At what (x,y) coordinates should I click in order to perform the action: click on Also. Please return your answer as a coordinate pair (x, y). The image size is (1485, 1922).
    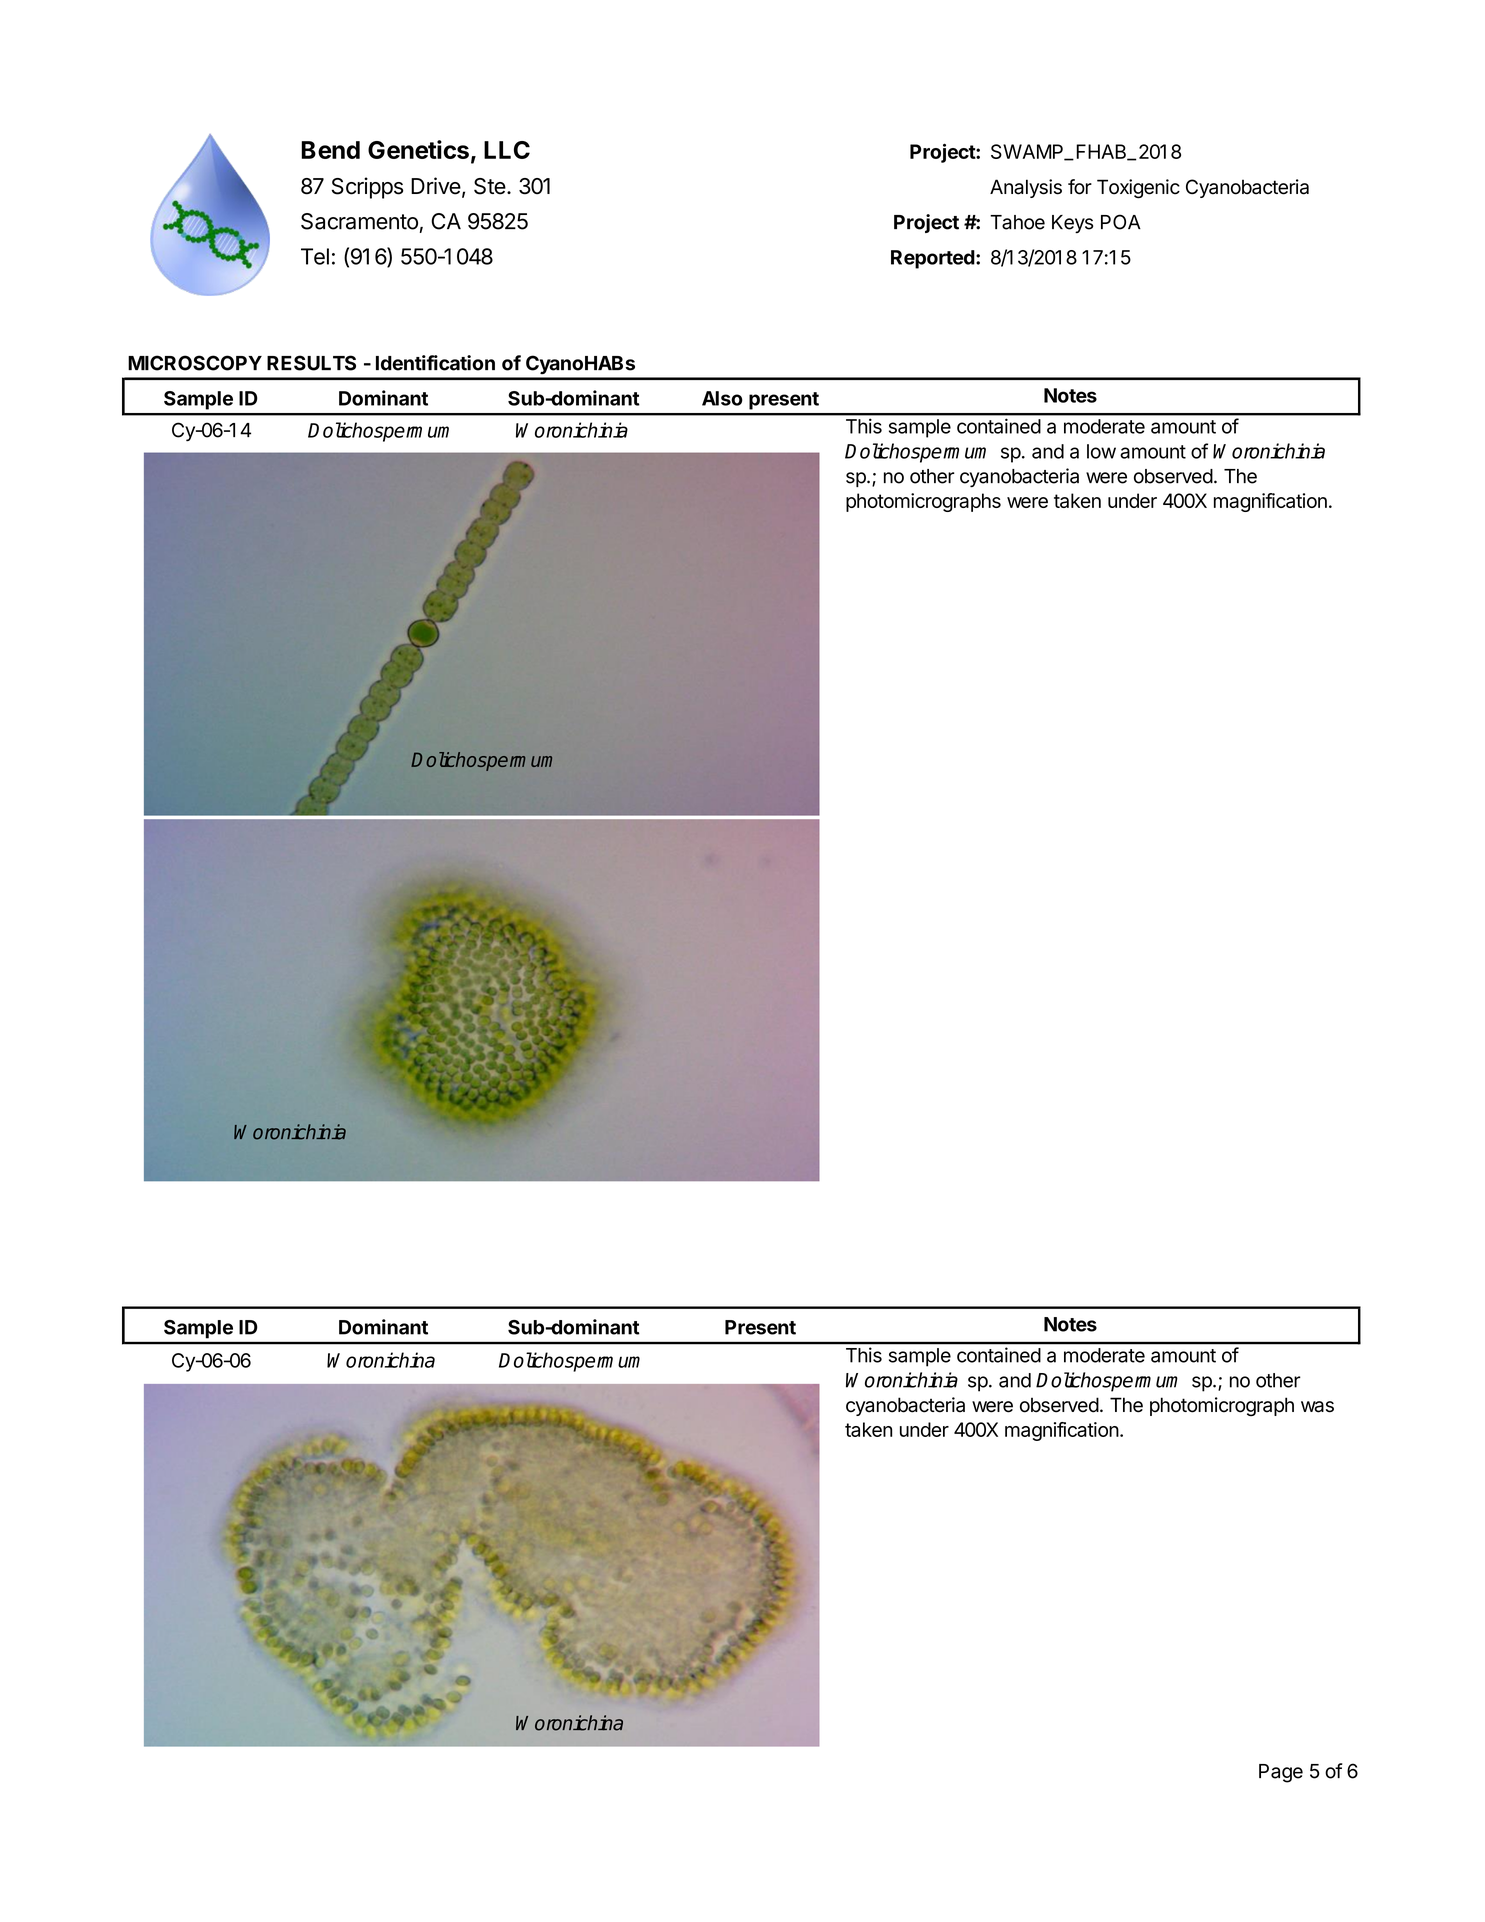
    Looking at the image, I should click on (722, 398).
